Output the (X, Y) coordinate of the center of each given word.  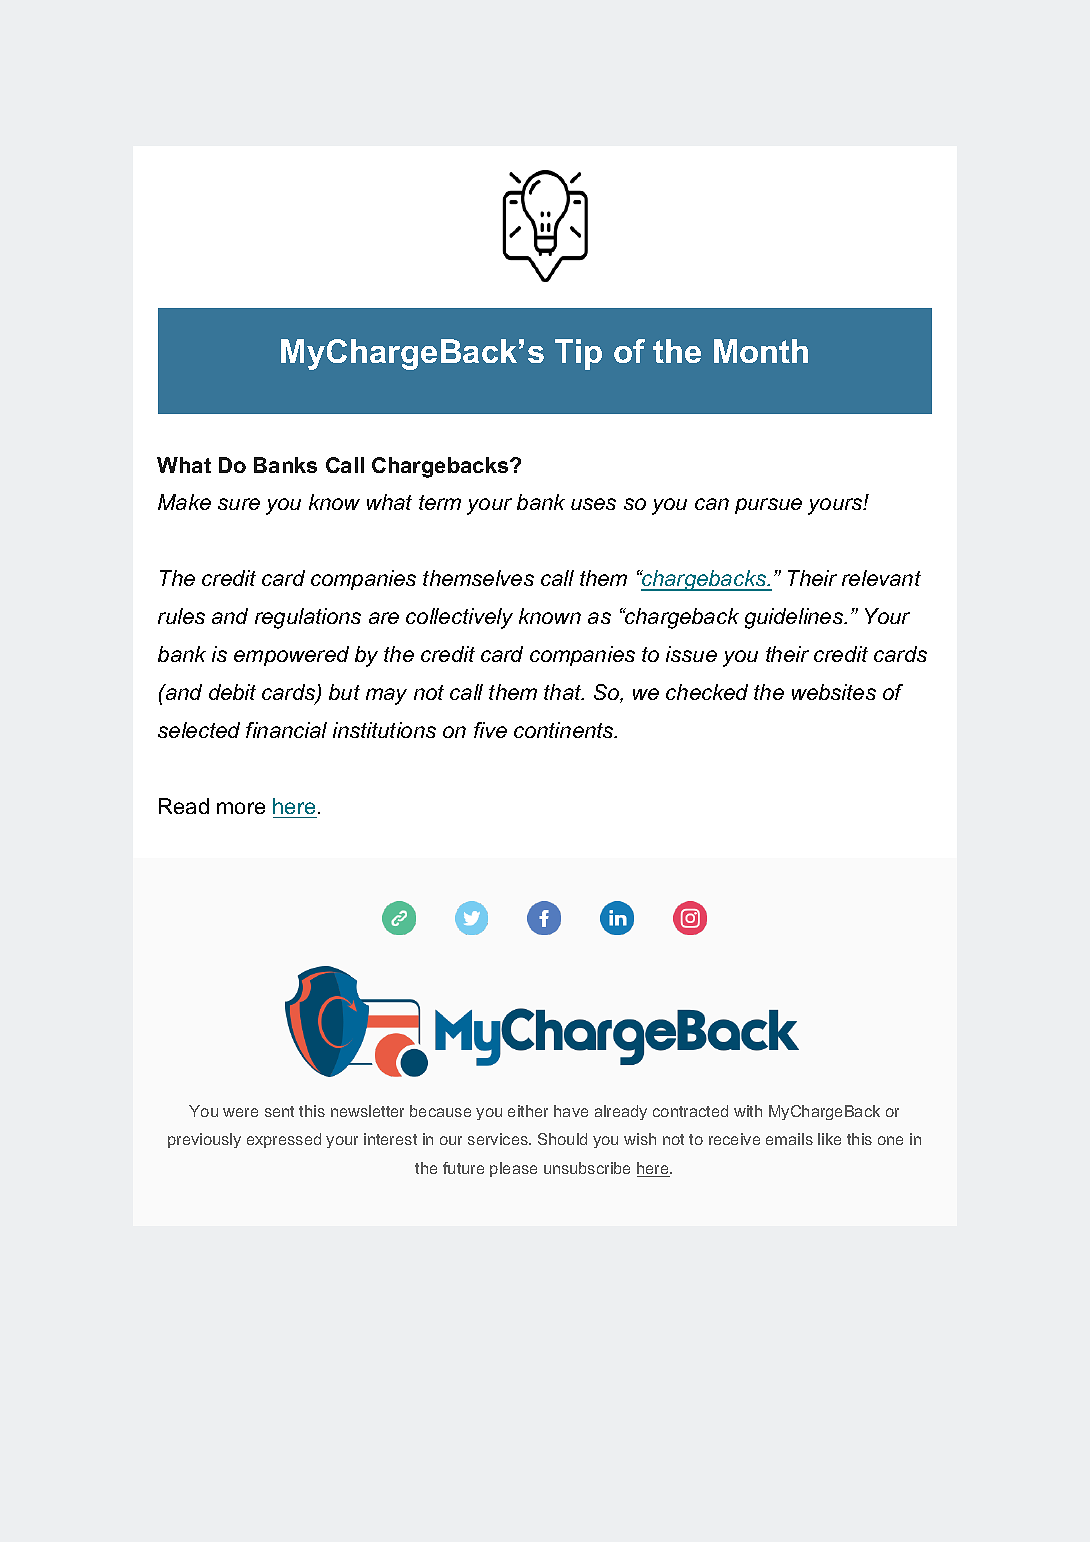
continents (565, 730)
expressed (284, 1140)
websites (834, 692)
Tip (578, 354)
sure (239, 504)
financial (286, 730)
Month (761, 351)
